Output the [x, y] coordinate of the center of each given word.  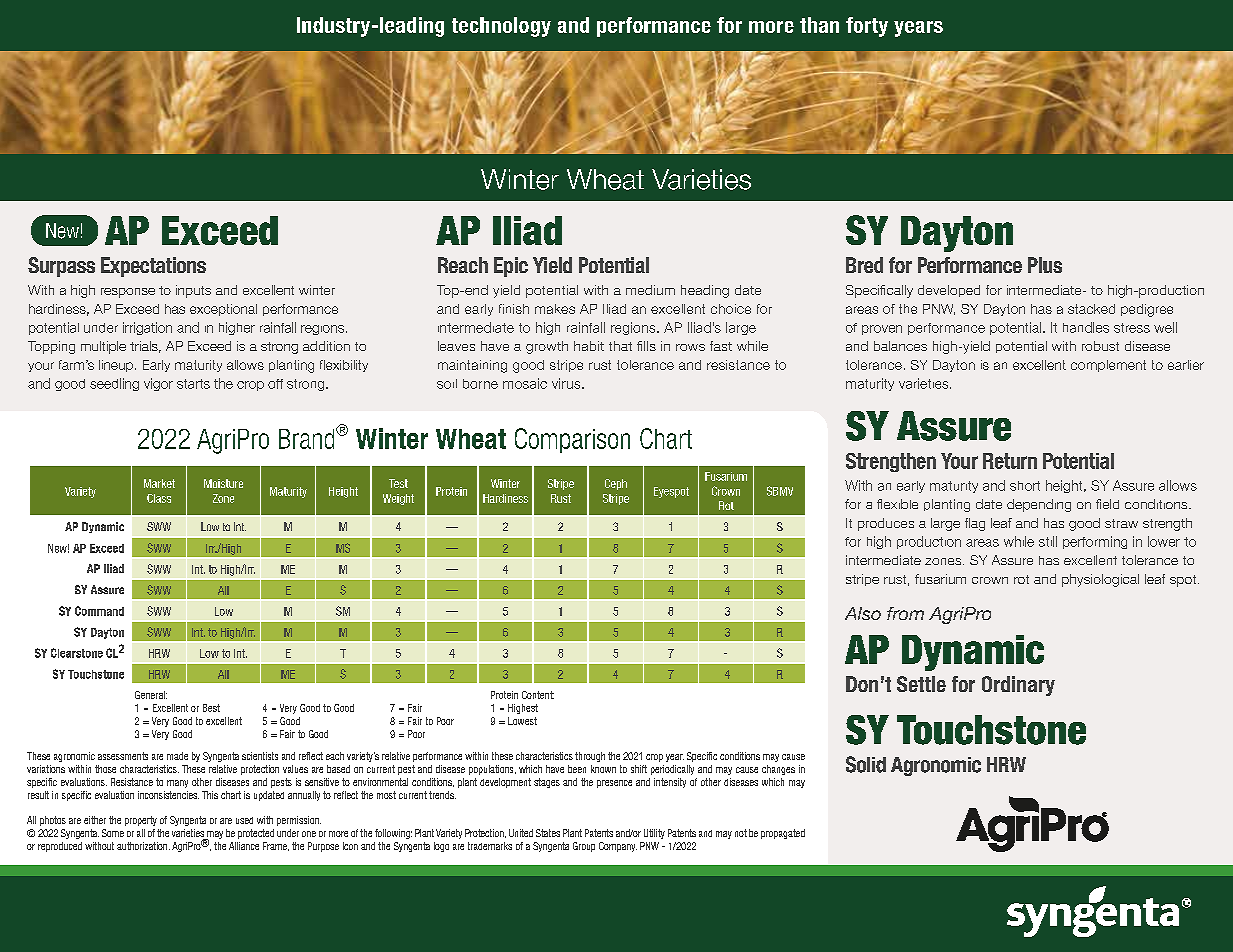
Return [1010, 461]
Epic [511, 267]
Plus [1045, 265]
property [141, 821]
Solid [866, 764]
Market [159, 483]
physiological [1100, 580]
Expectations [153, 267]
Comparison [572, 440]
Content [538, 695]
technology [501, 27]
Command [99, 611]
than [819, 25]
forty [867, 27]
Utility [654, 834]
